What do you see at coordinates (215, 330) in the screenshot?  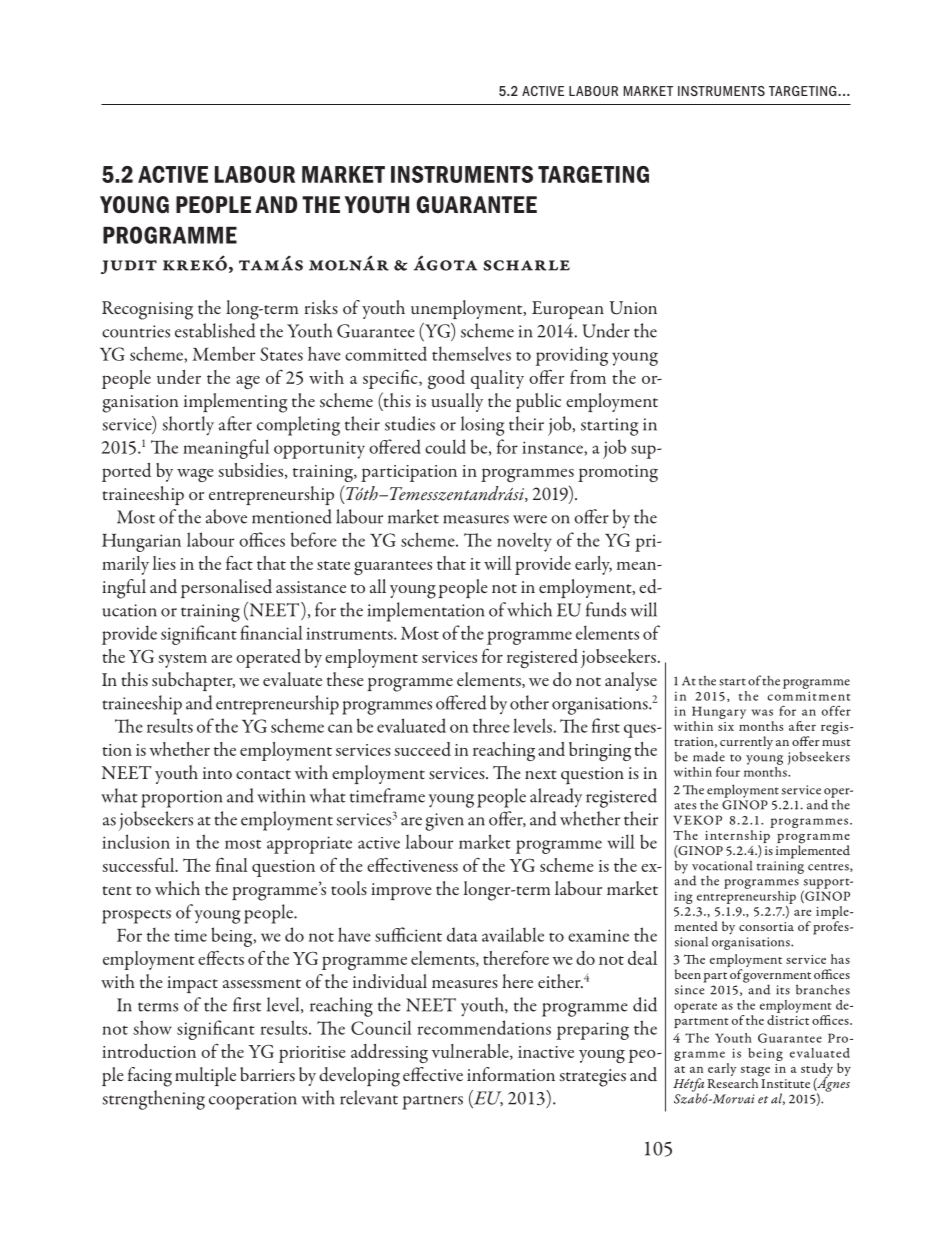 I see `established` at bounding box center [215, 330].
